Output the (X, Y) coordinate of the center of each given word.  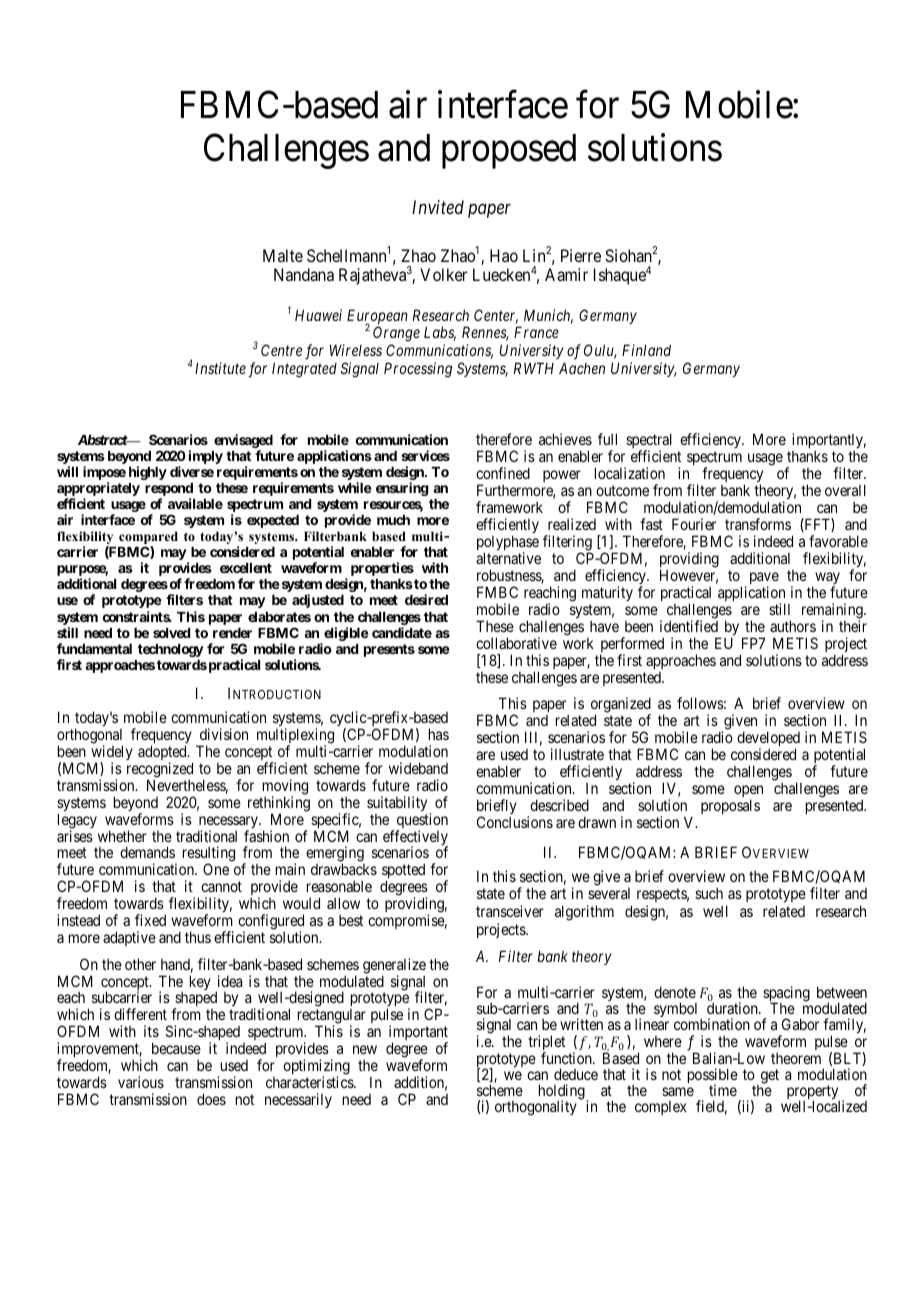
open (748, 792)
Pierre (581, 255)
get (768, 1077)
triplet (546, 1044)
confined (503, 473)
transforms (758, 524)
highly (148, 473)
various (141, 1082)
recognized (160, 771)
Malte (283, 255)
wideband (418, 768)
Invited (438, 207)
